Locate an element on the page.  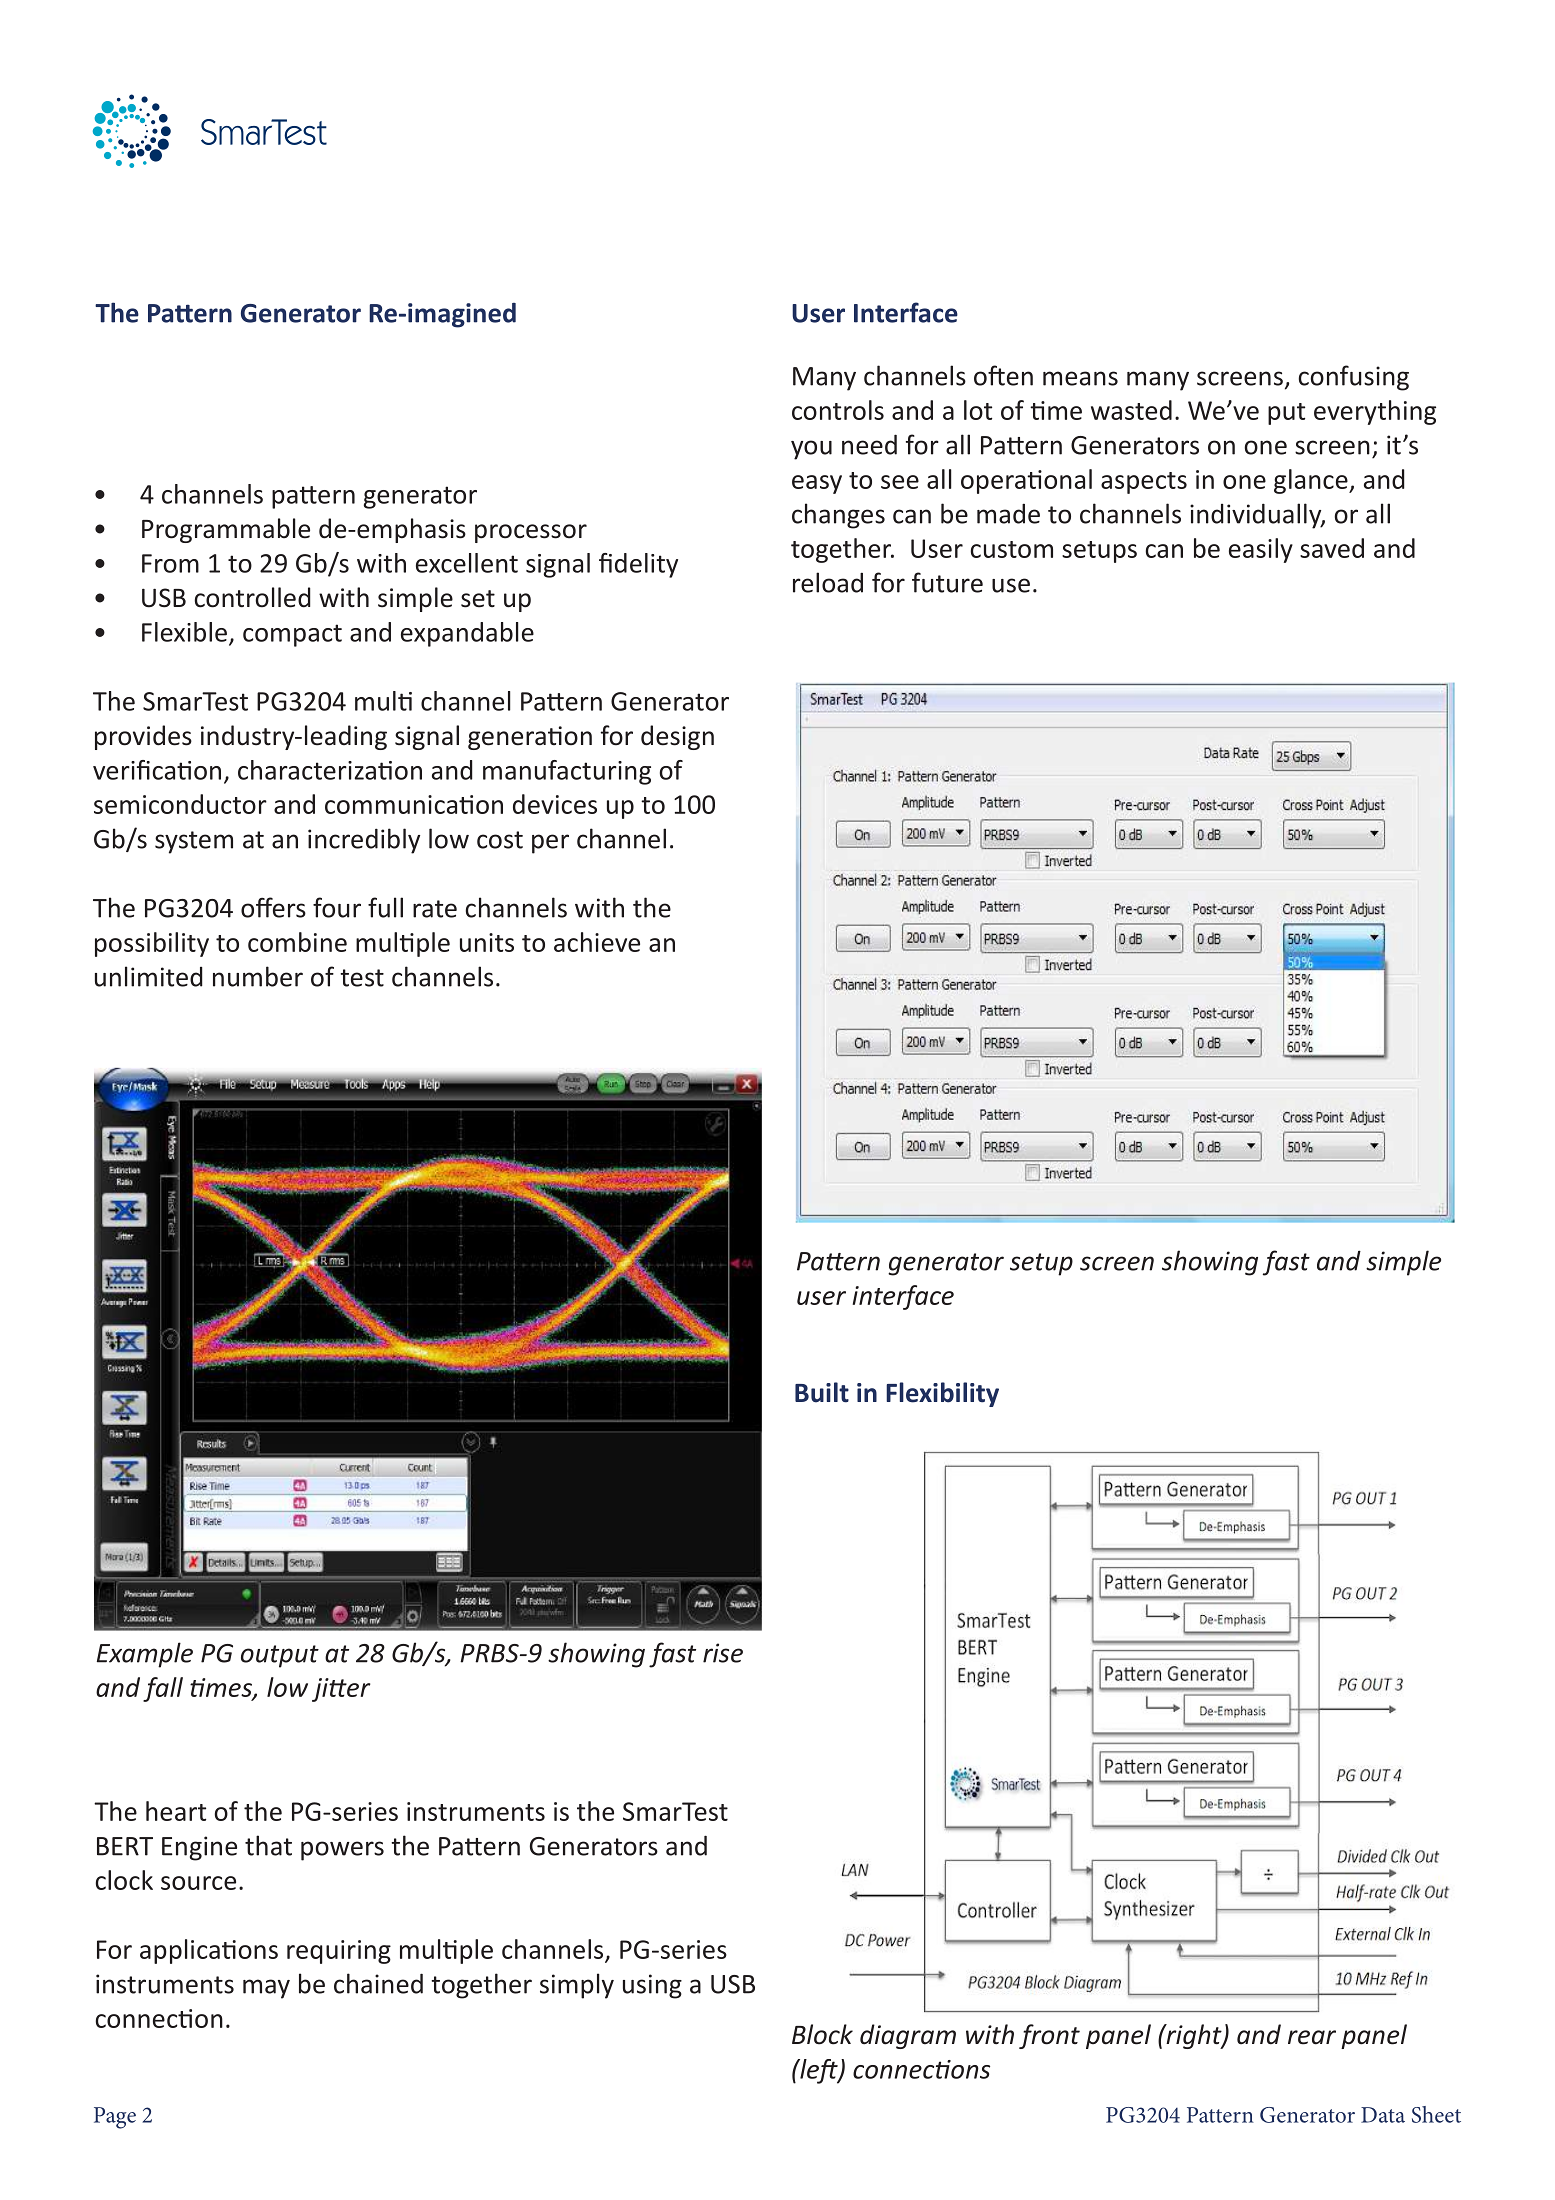
Built is located at coordinates (822, 1392).
